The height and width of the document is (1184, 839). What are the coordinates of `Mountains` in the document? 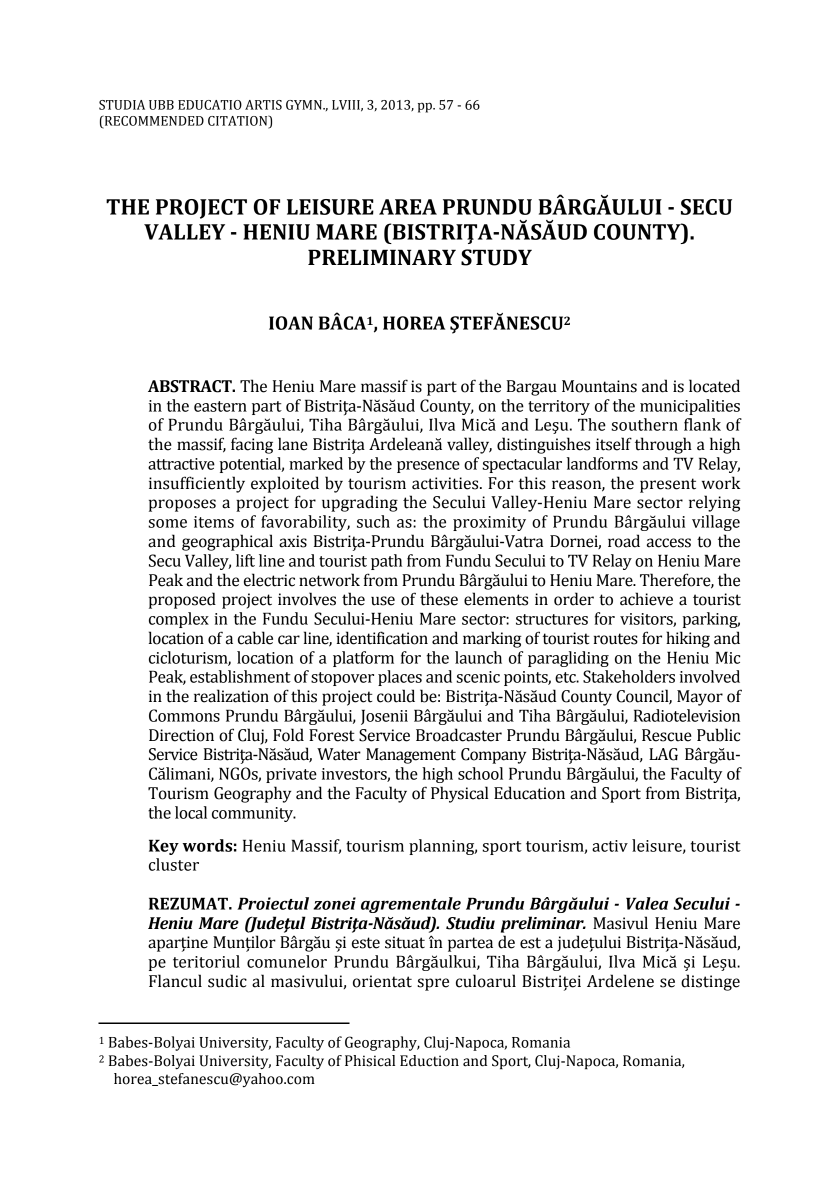 It's located at (599, 386).
